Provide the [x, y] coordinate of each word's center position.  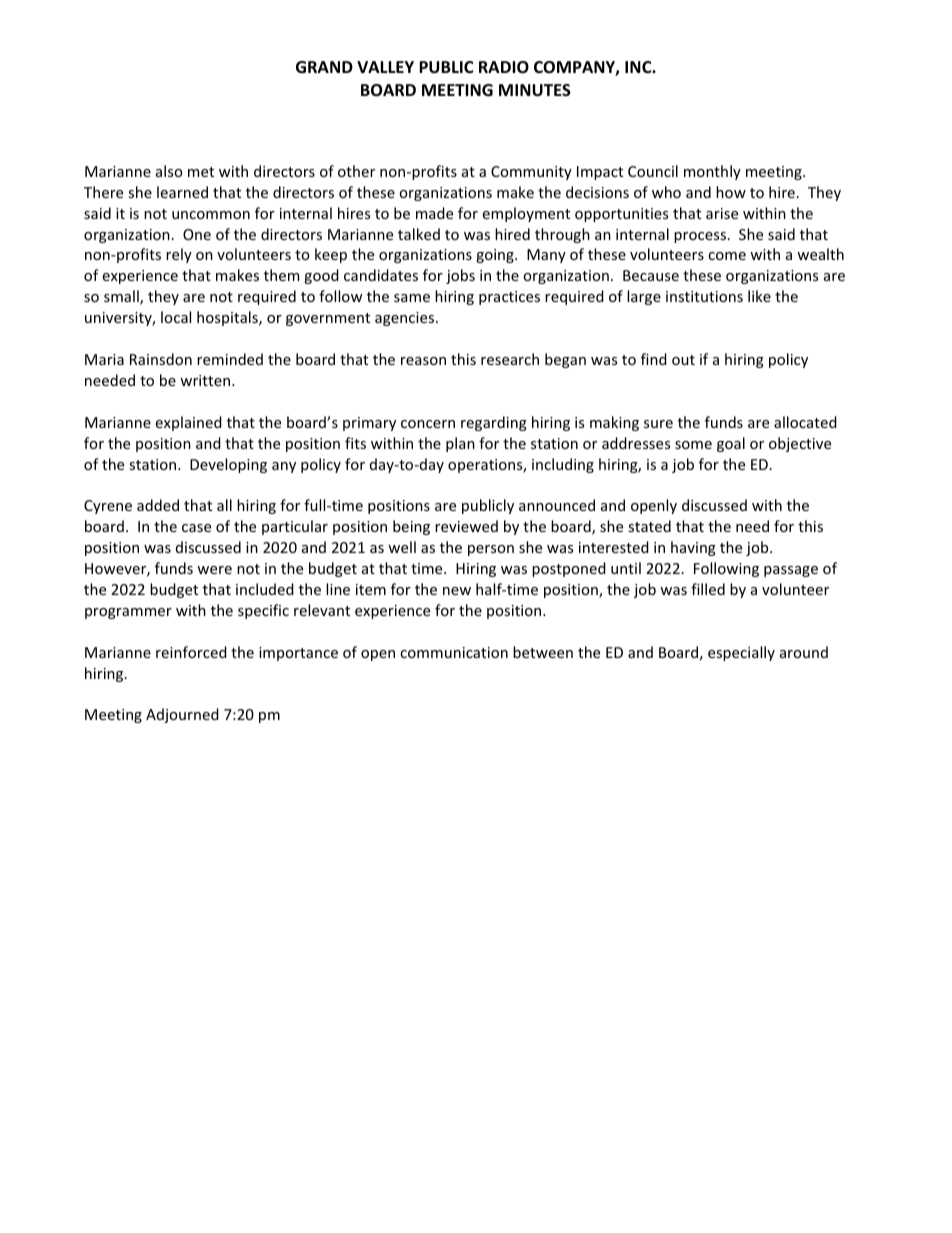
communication [454, 652]
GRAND [324, 67]
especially [741, 653]
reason [423, 361]
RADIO [504, 67]
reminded [230, 359]
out [683, 360]
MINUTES [535, 90]
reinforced [191, 652]
